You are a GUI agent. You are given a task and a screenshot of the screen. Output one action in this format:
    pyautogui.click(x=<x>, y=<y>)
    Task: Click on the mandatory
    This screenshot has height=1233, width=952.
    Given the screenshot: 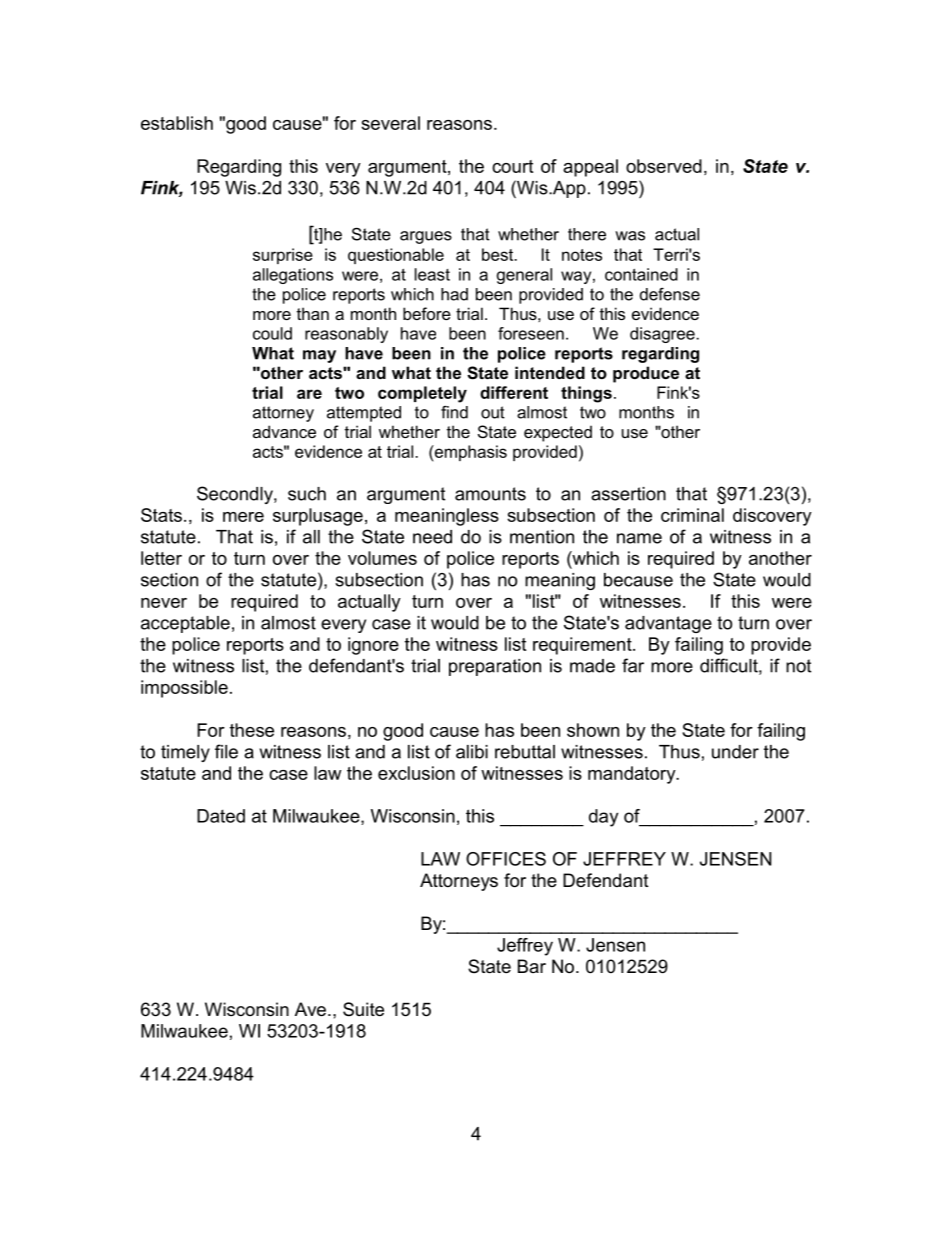 What is the action you would take?
    pyautogui.click(x=633, y=775)
